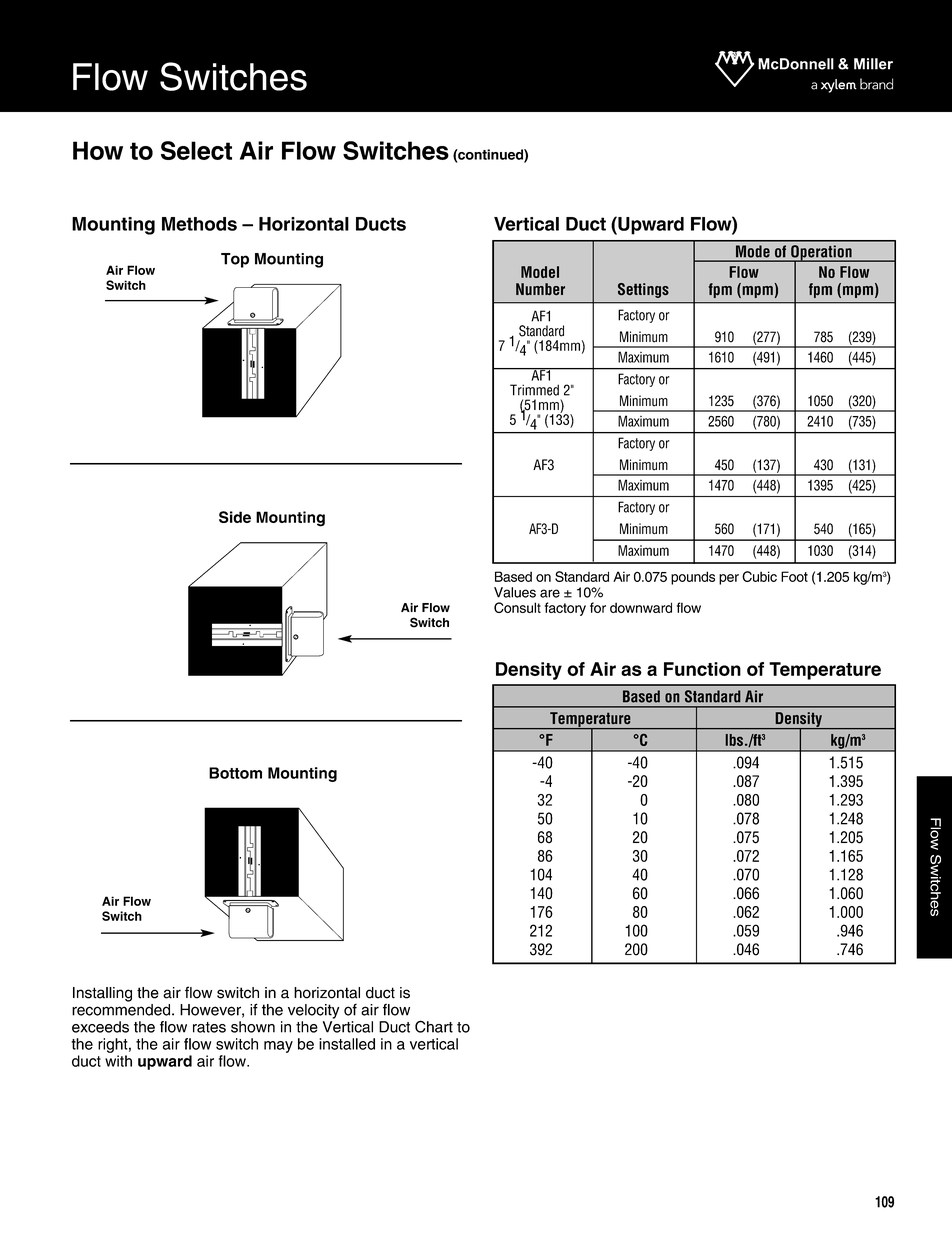  What do you see at coordinates (643, 290) in the screenshot?
I see `Settings` at bounding box center [643, 290].
